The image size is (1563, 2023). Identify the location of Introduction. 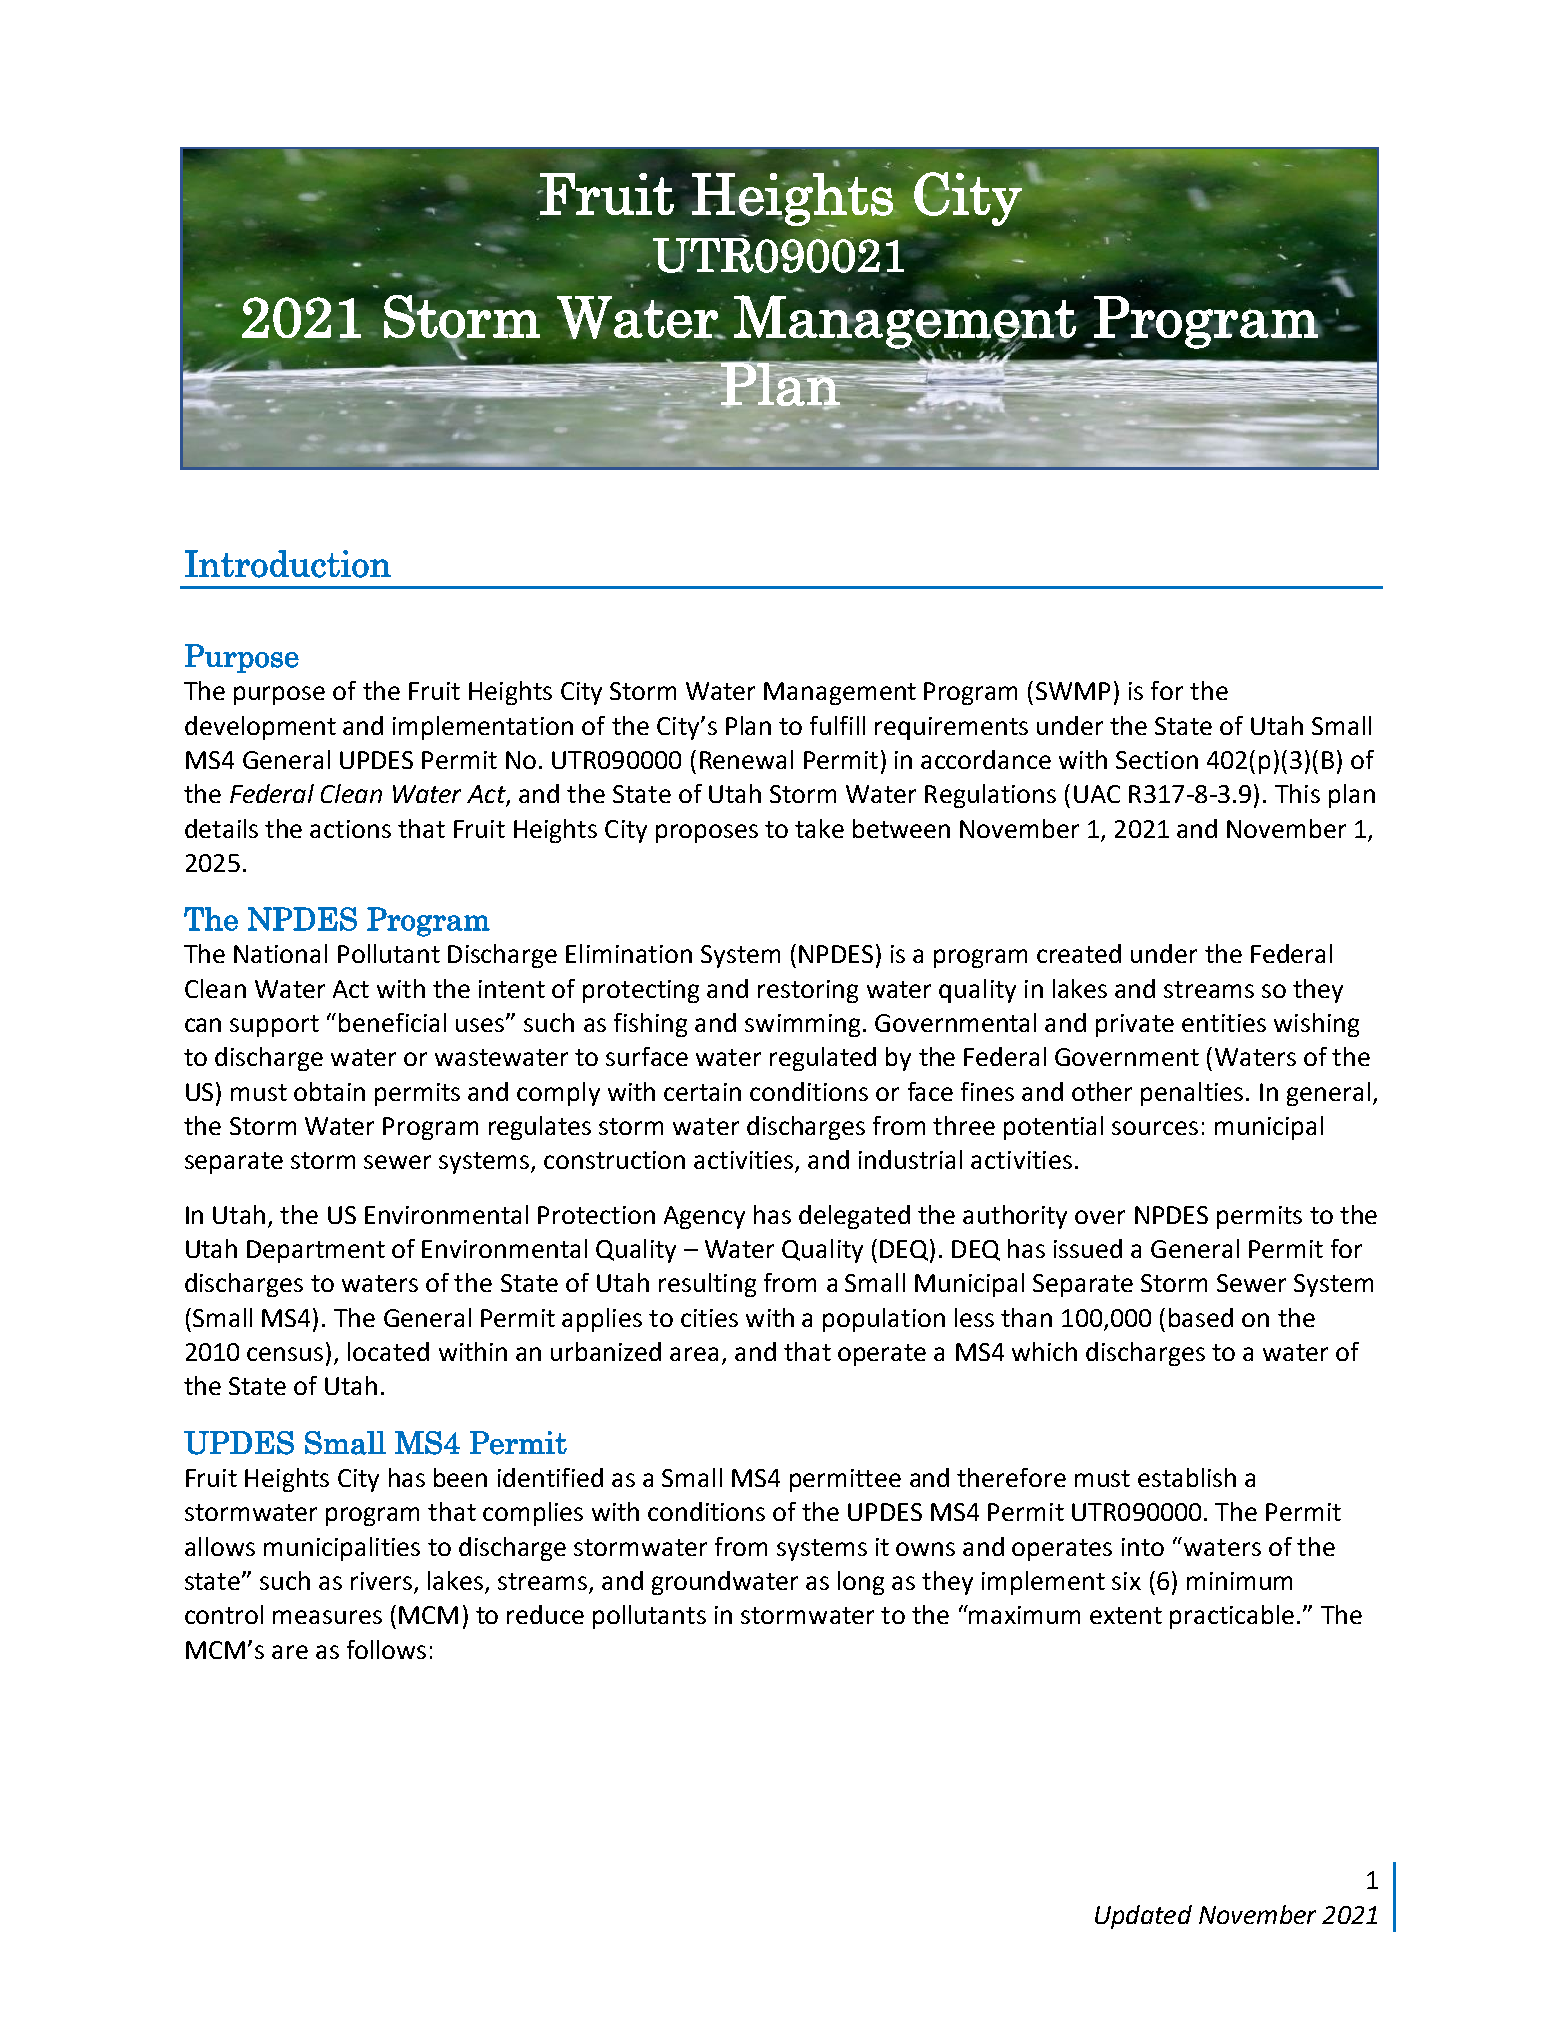
(288, 564).
